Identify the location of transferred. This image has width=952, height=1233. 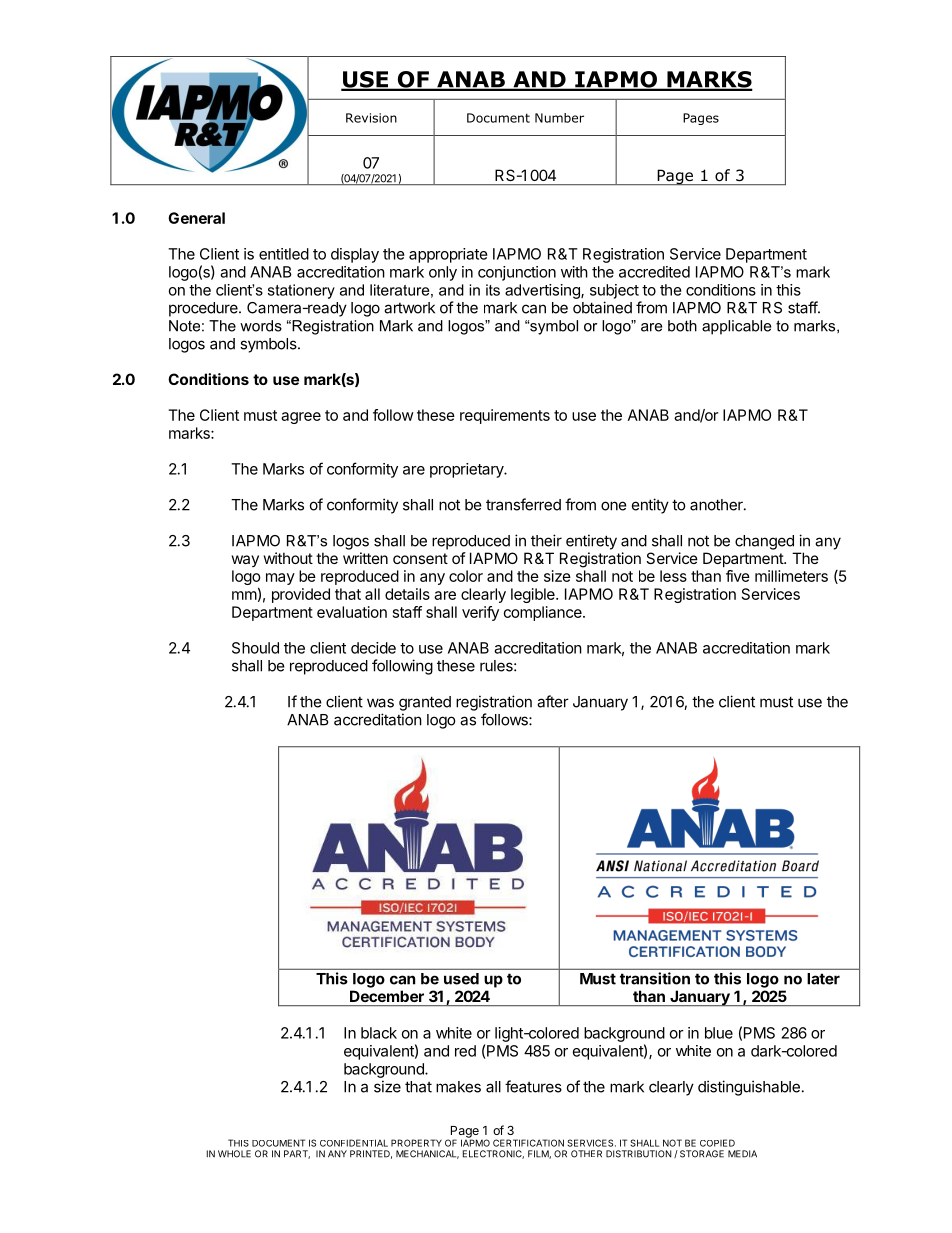
(523, 504).
